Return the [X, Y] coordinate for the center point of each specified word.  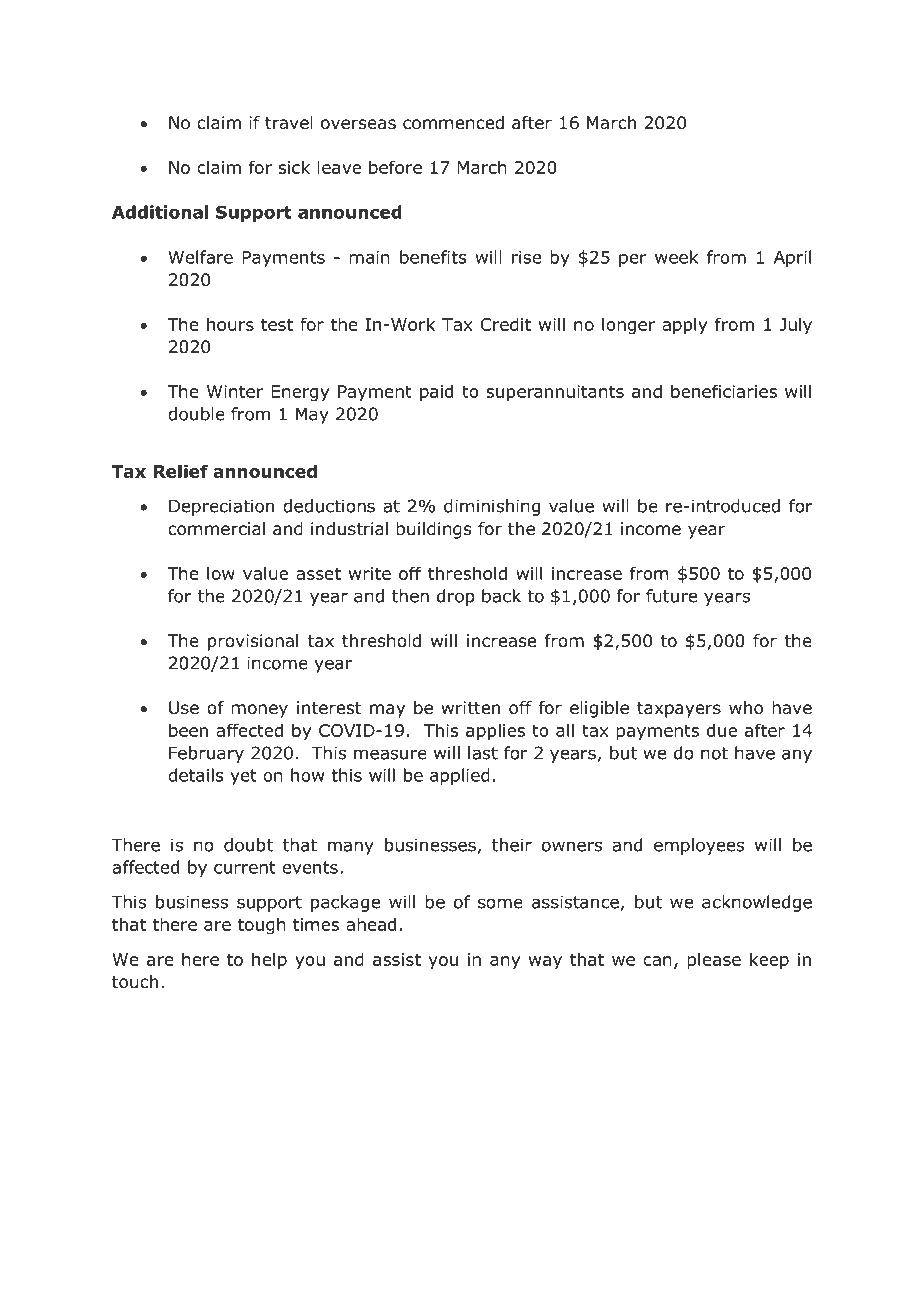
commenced [453, 123]
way [545, 963]
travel [289, 123]
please [714, 961]
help [269, 960]
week [676, 257]
